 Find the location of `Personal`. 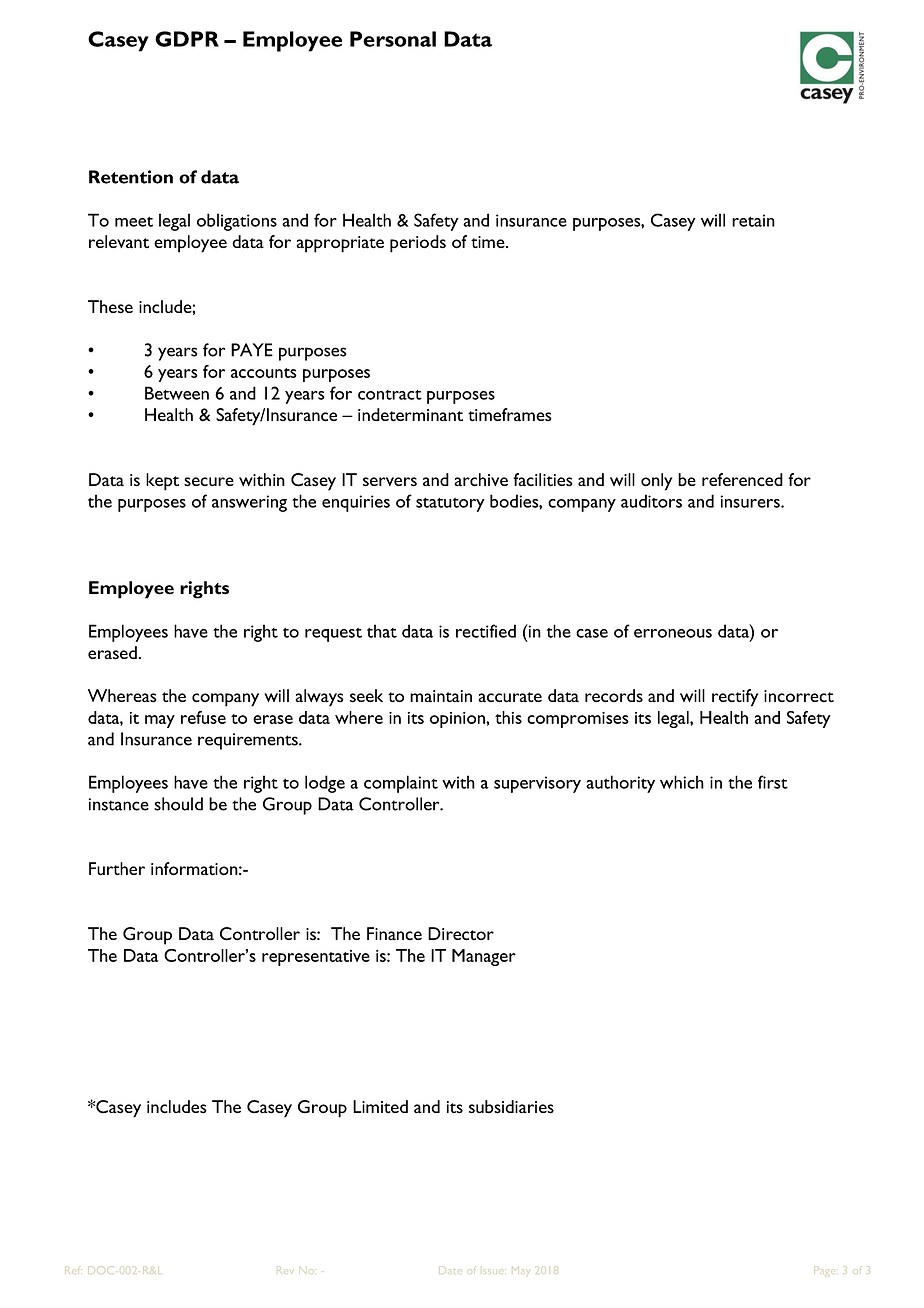

Personal is located at coordinates (393, 39).
